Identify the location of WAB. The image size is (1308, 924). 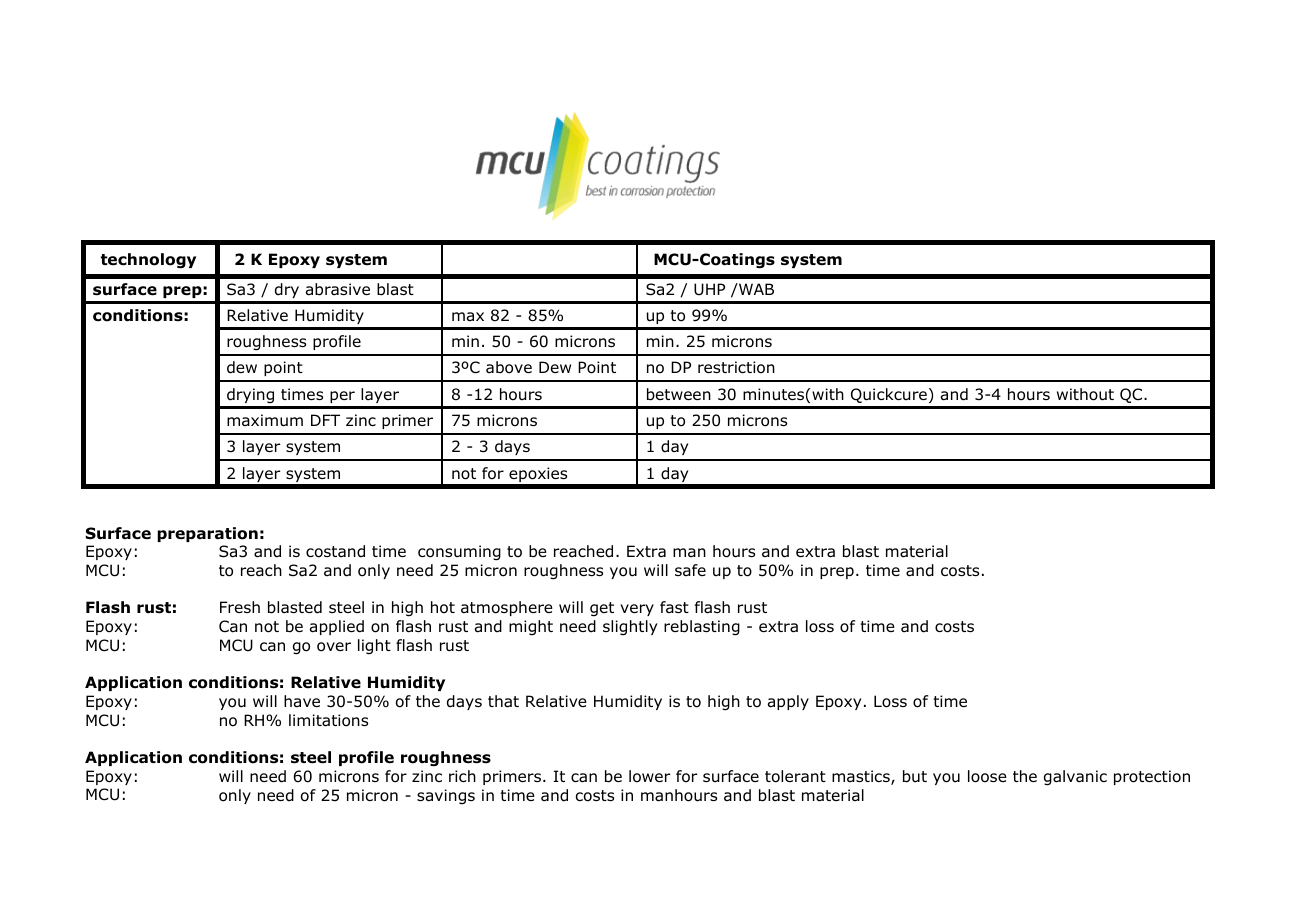
(755, 289).
